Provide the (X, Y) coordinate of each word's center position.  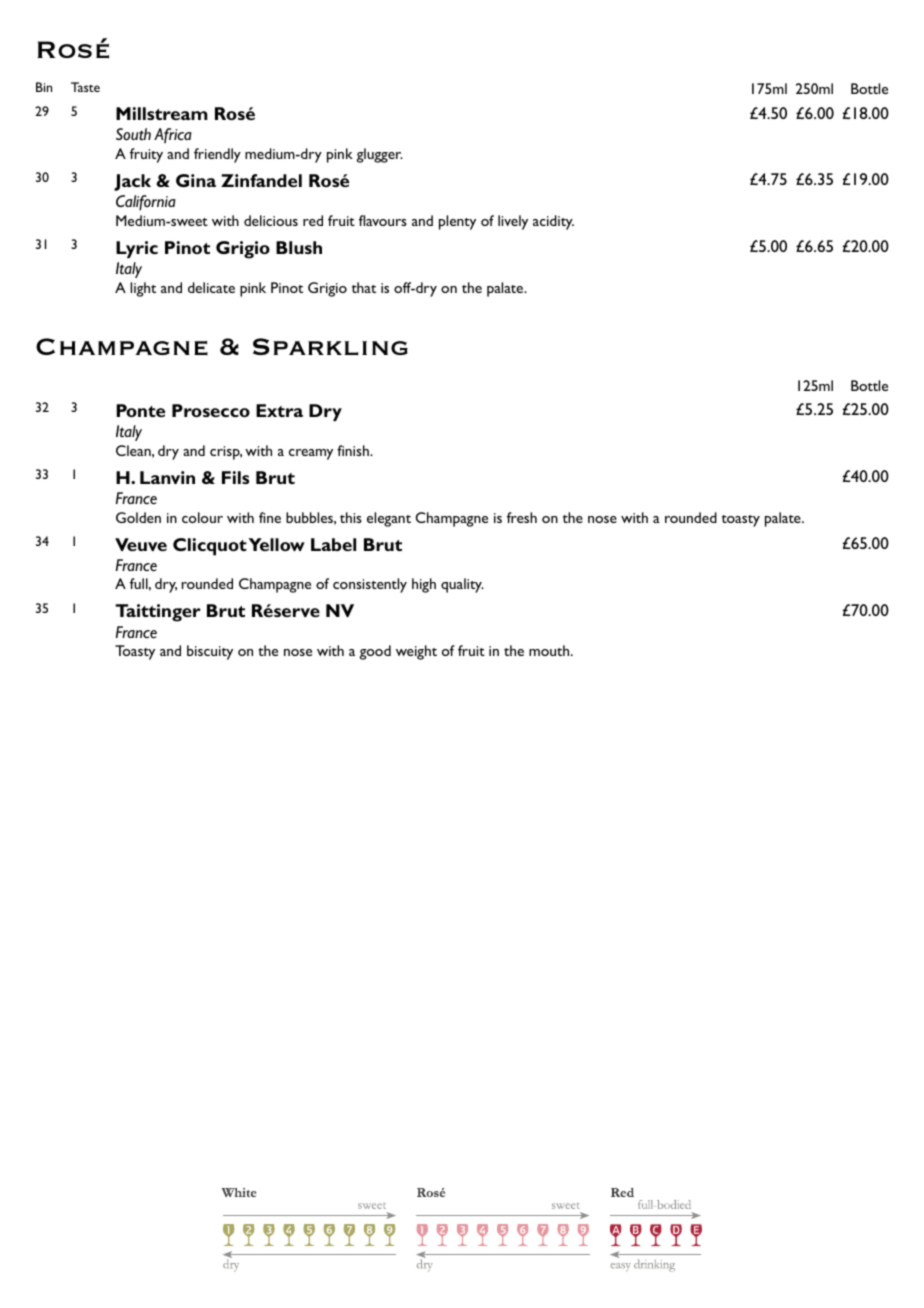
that (364, 287)
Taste (85, 87)
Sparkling (330, 346)
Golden (138, 517)
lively (513, 222)
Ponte (140, 410)
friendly (217, 155)
